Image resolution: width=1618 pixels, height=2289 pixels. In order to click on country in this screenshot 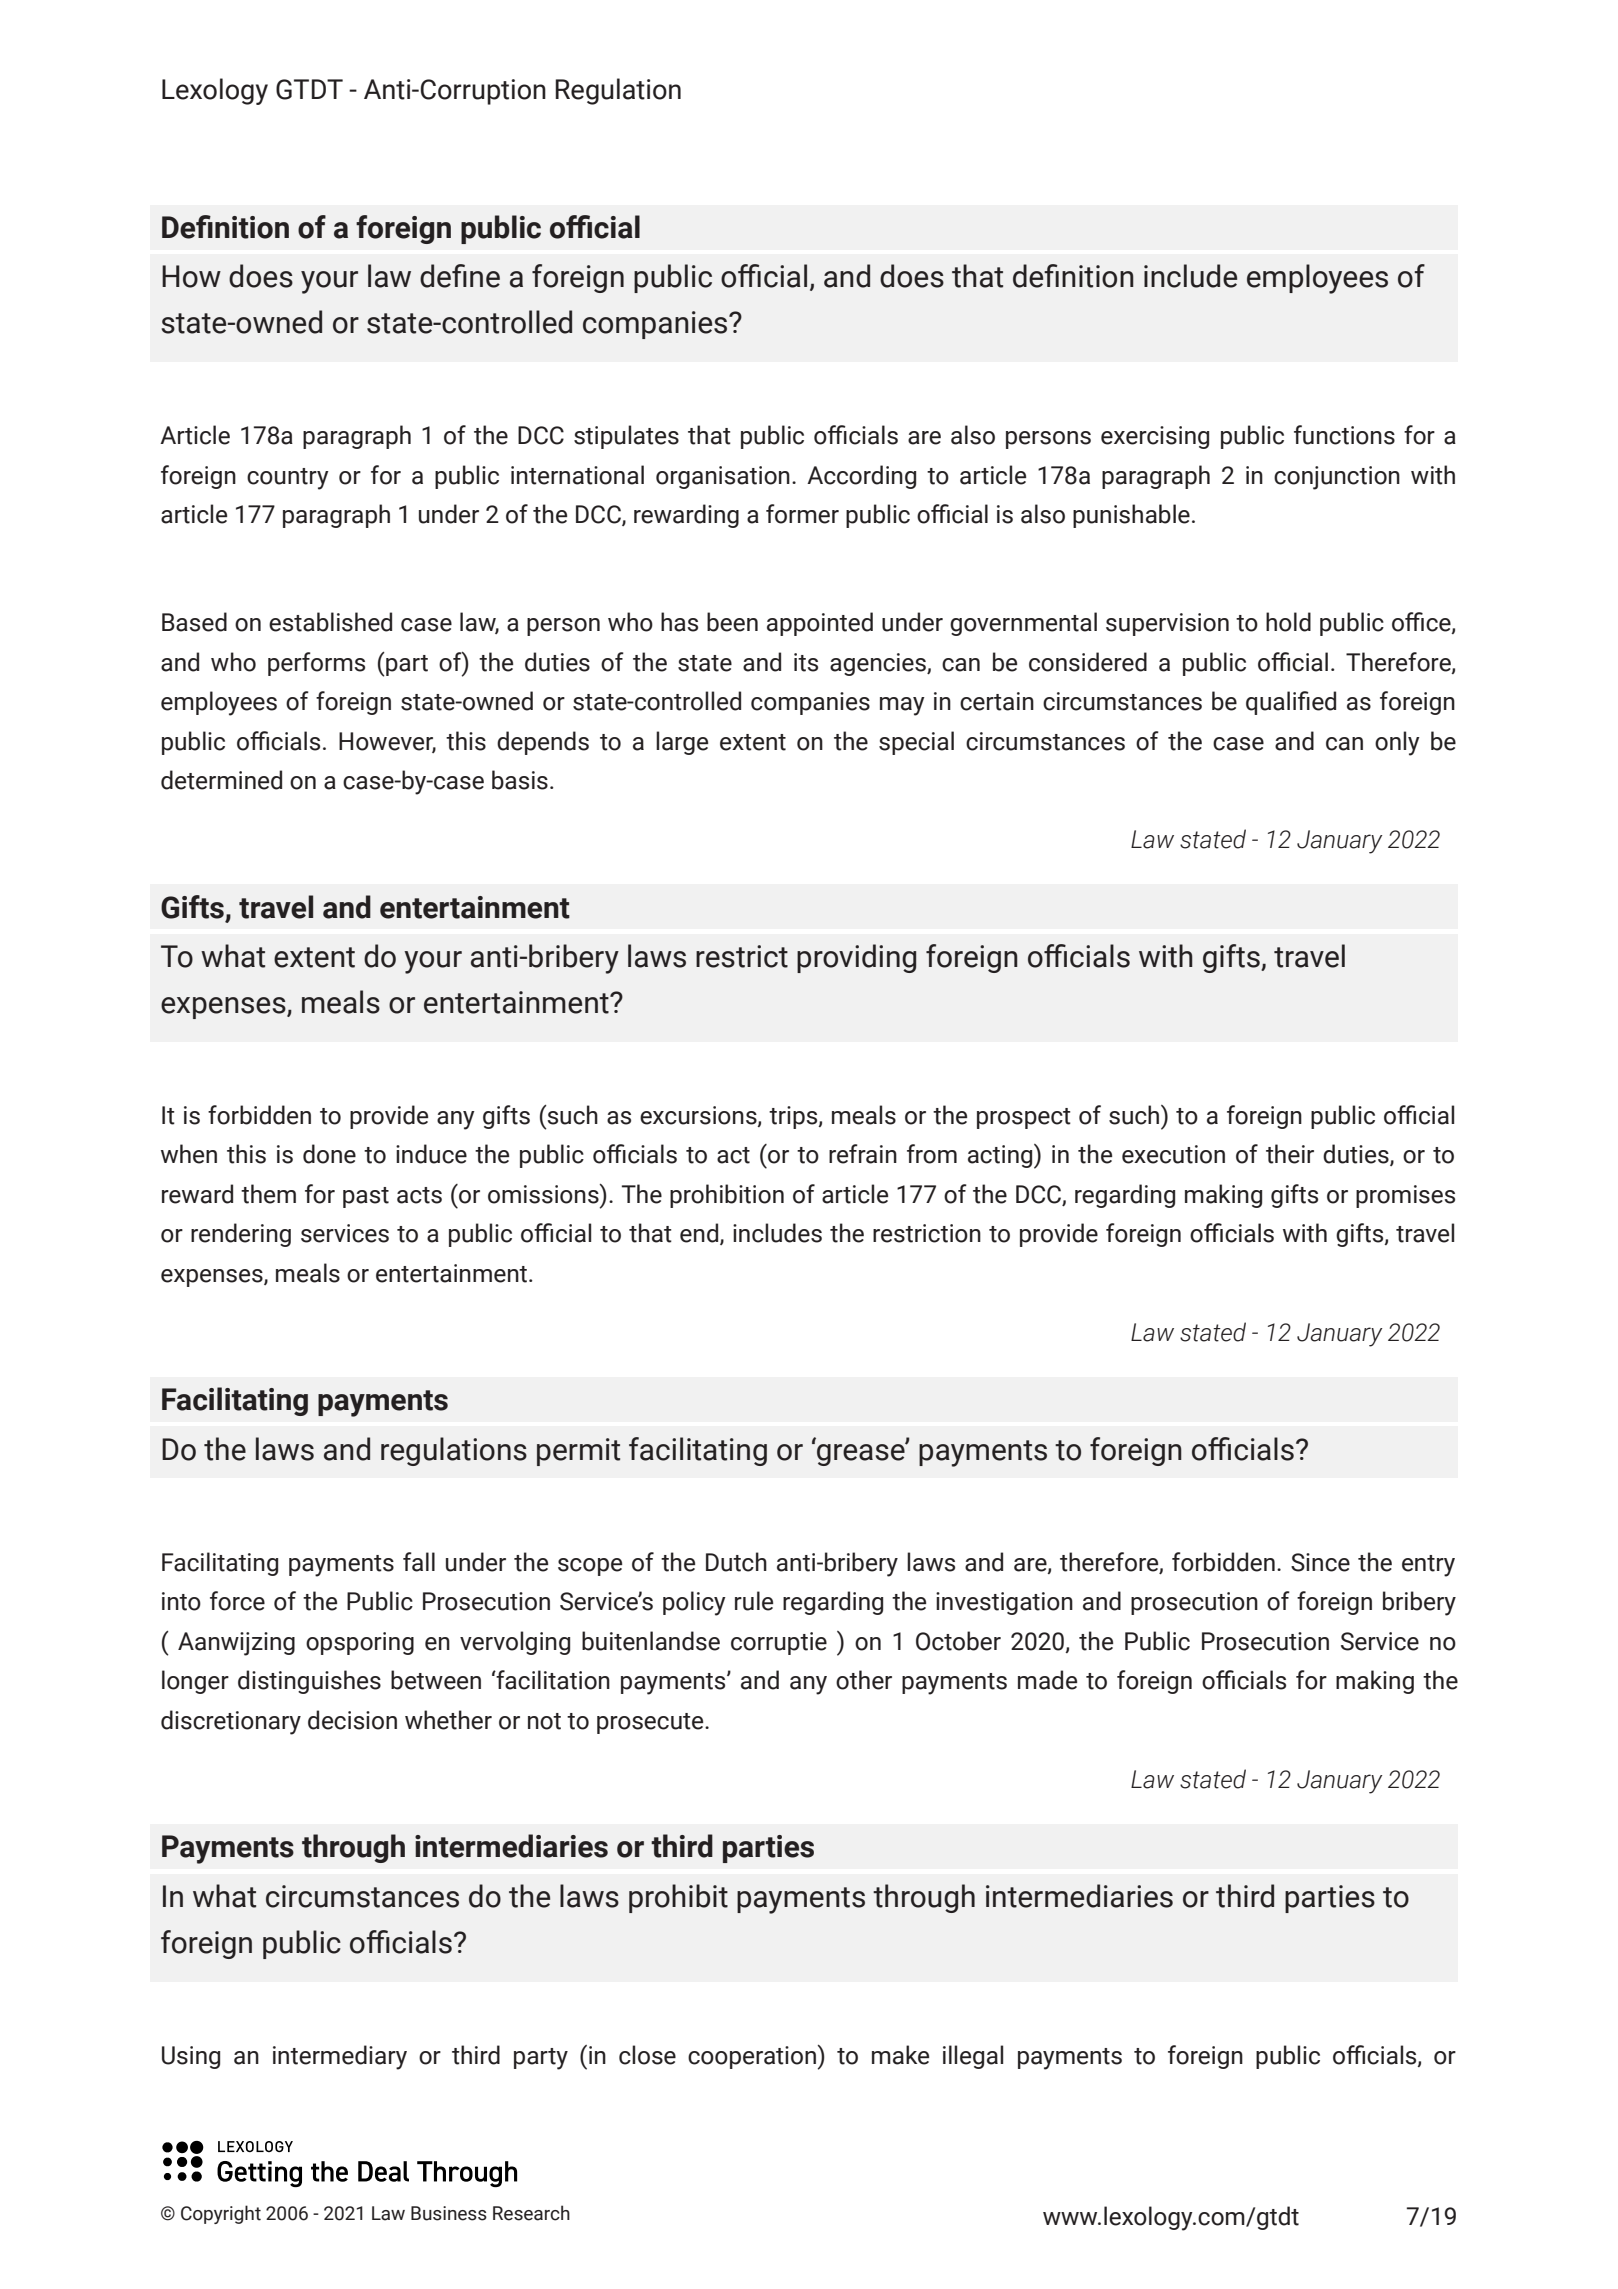, I will do `click(288, 479)`.
